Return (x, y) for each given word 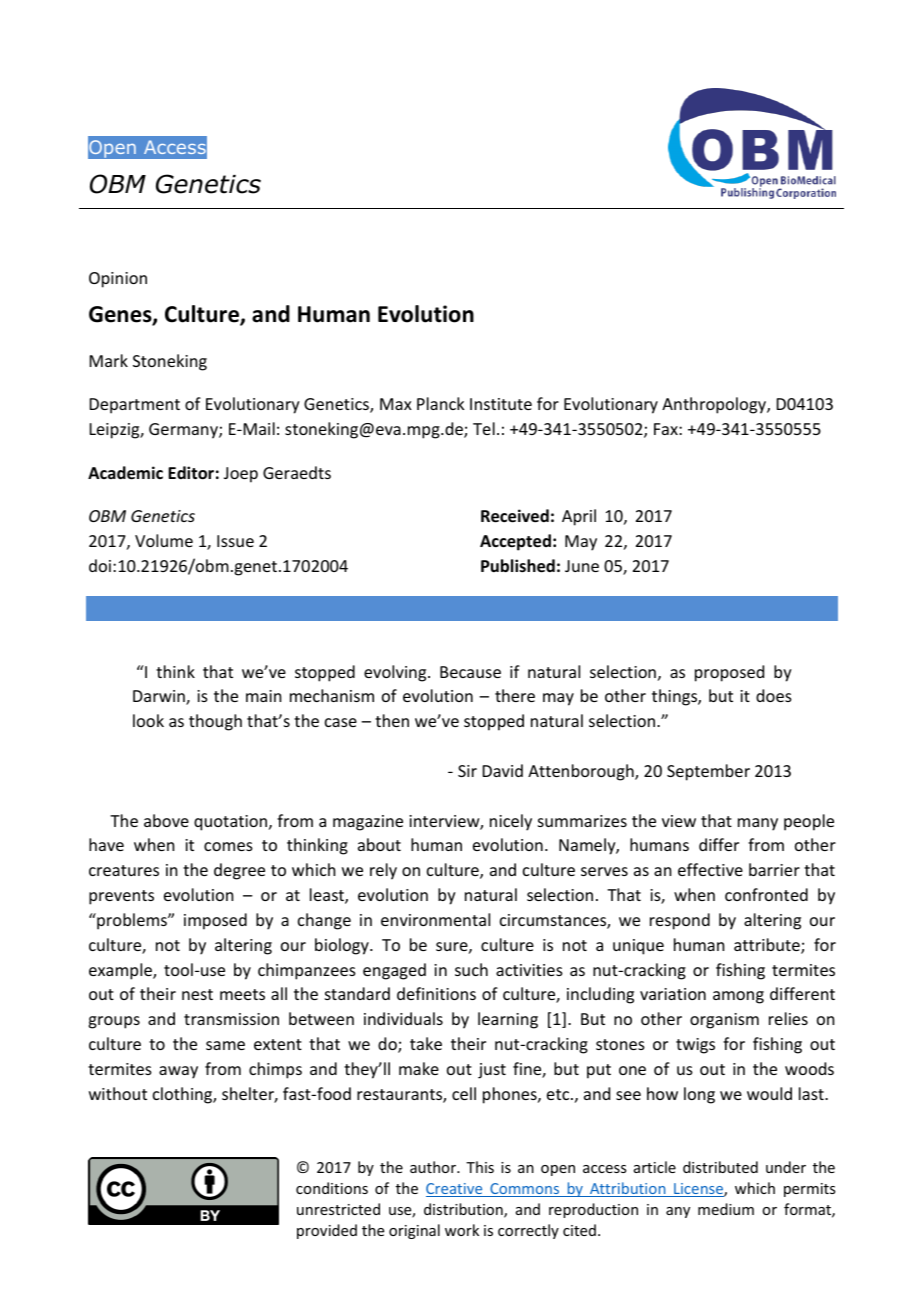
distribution (464, 1210)
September (708, 772)
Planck (441, 403)
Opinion (118, 280)
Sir (467, 771)
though (215, 722)
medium (726, 1209)
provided (327, 1231)
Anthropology (715, 405)
